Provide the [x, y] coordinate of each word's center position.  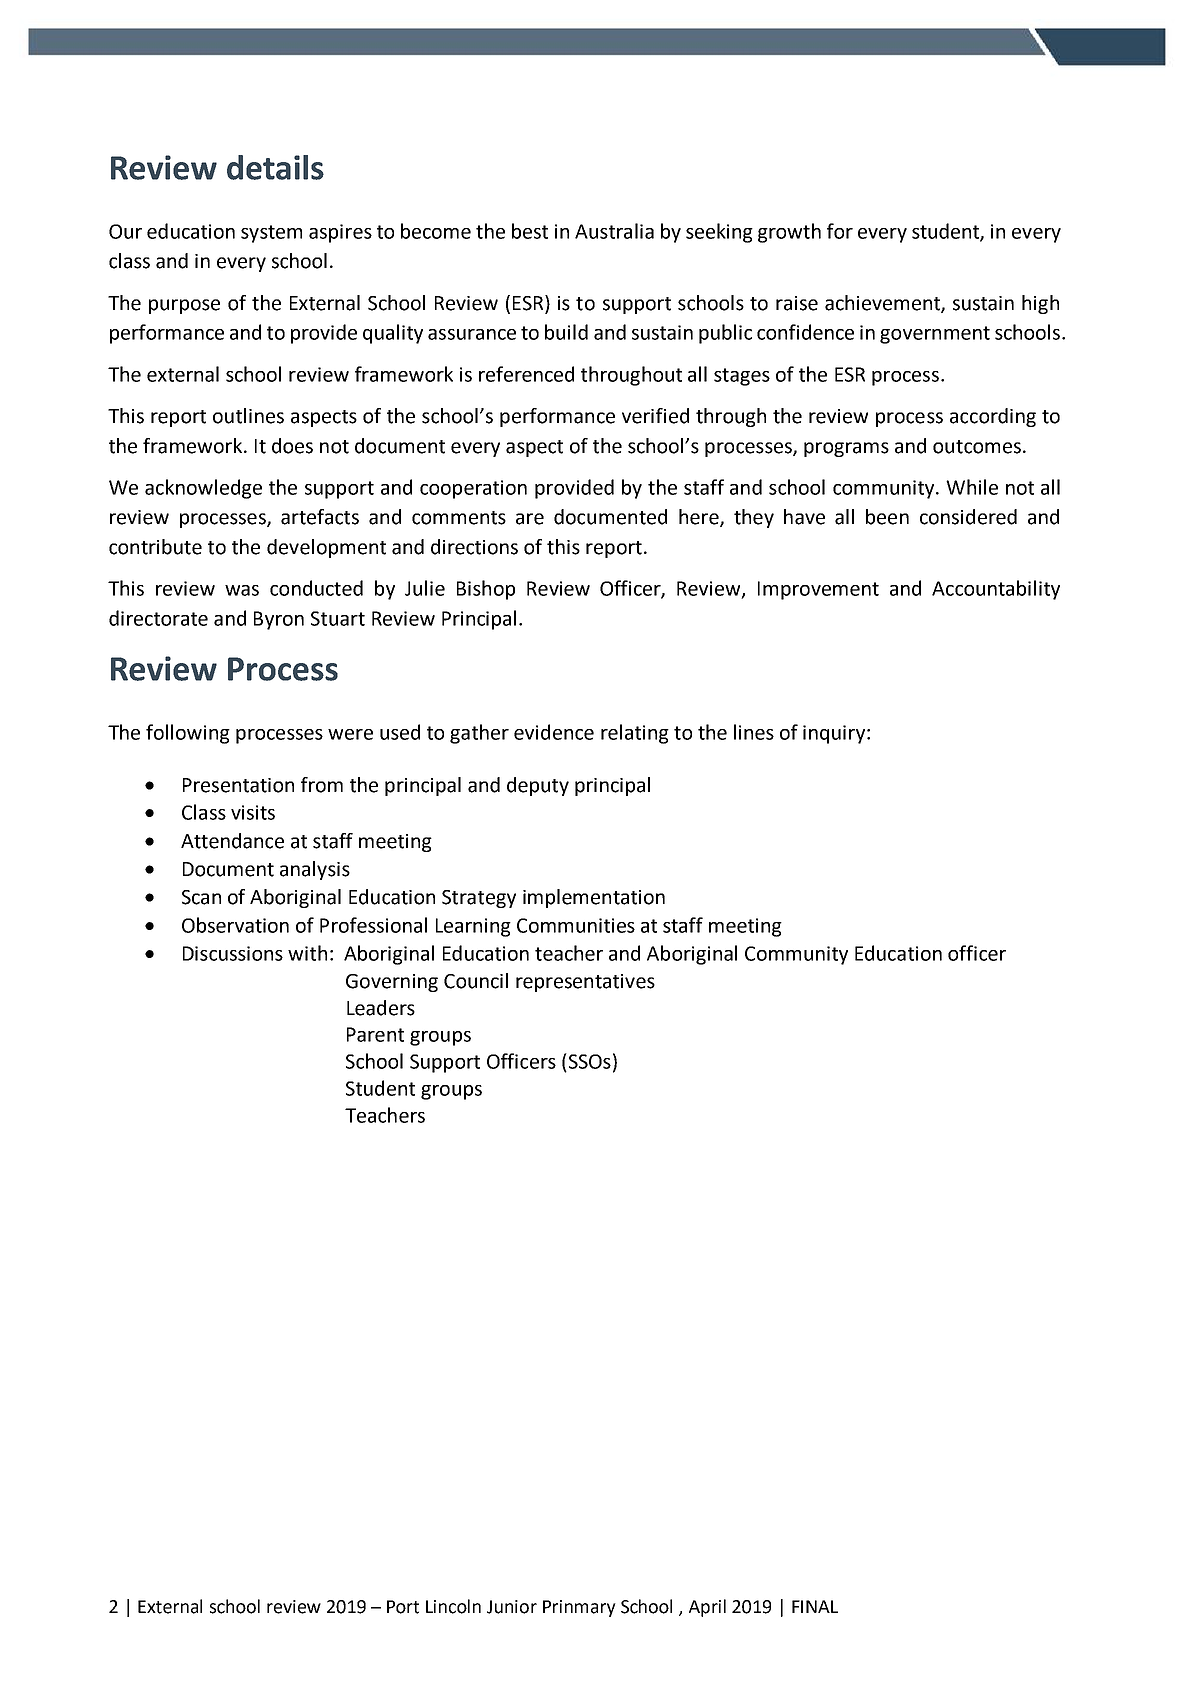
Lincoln [453, 1606]
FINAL [815, 1606]
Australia [614, 231]
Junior [512, 1607]
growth [789, 233]
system [271, 234]
